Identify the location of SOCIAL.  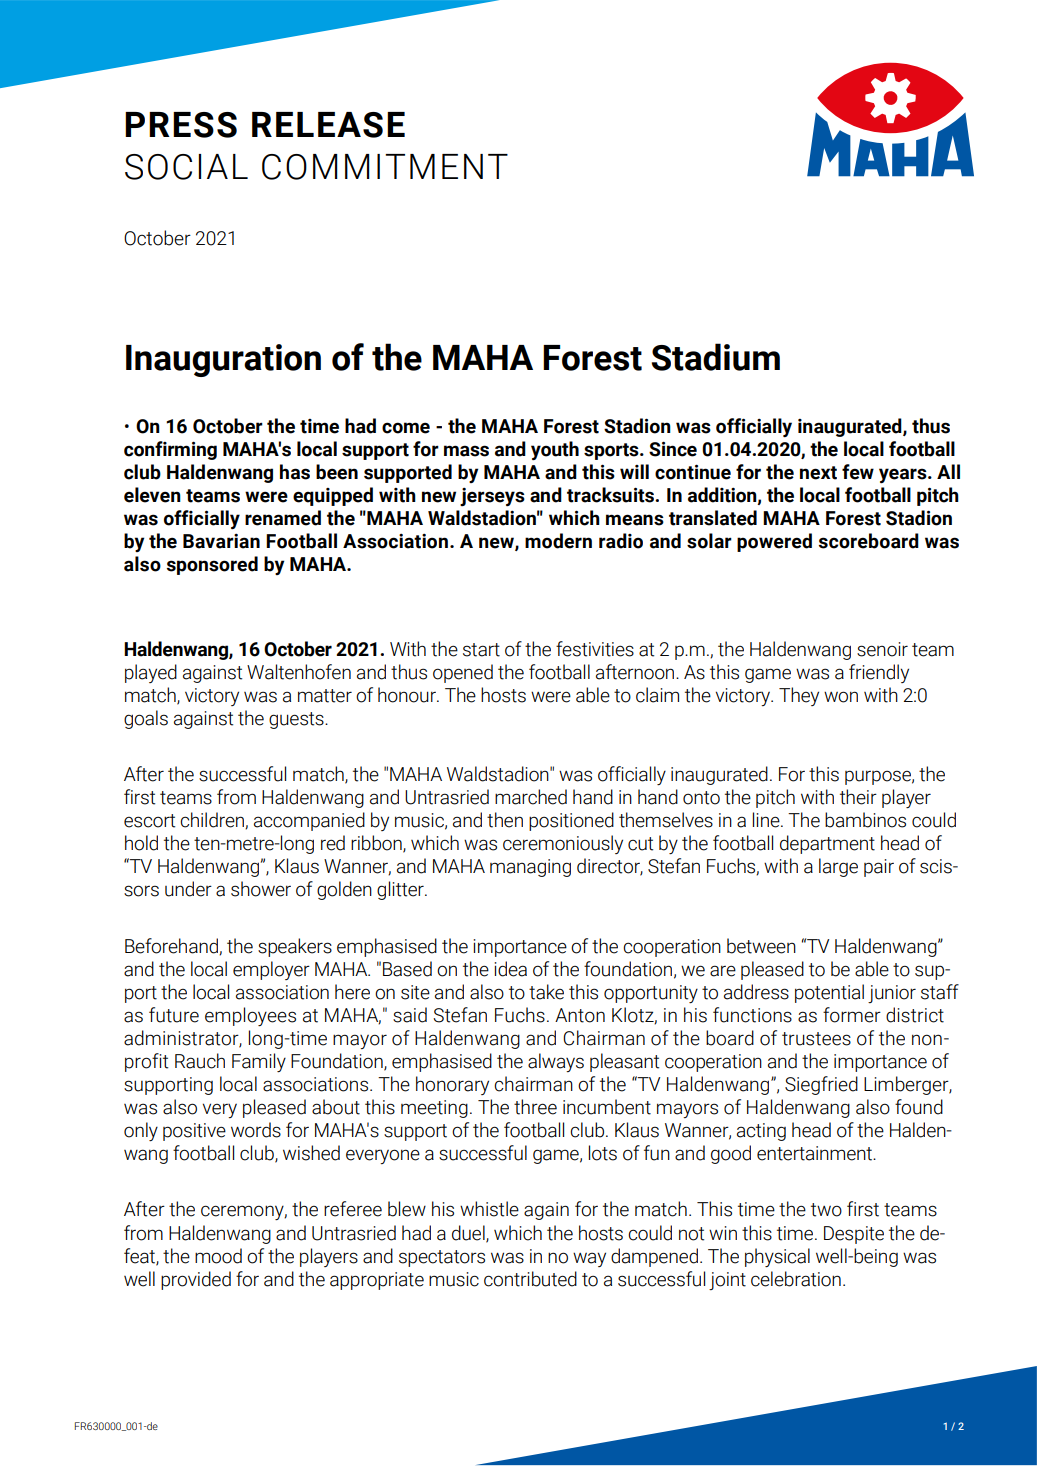
(186, 167).
